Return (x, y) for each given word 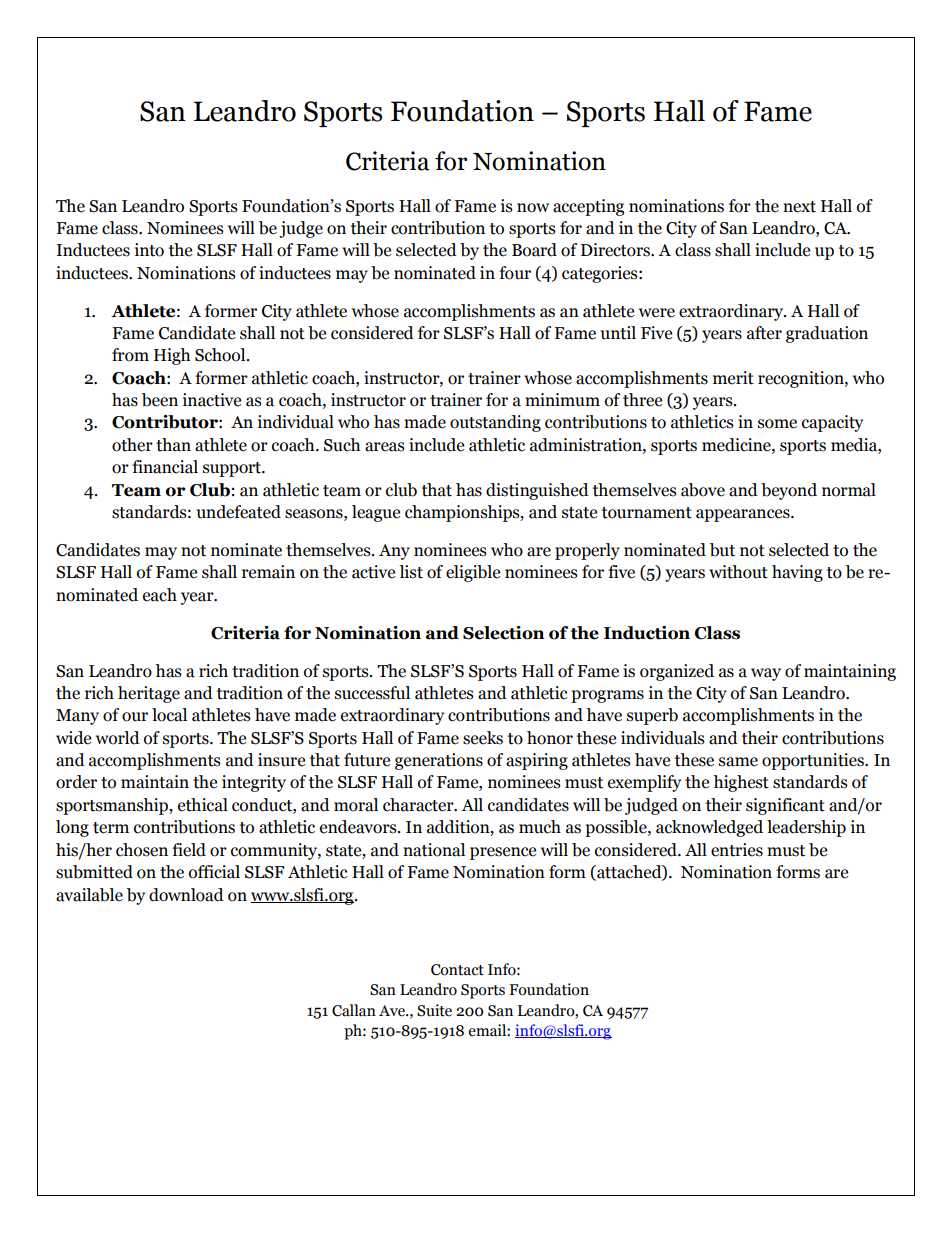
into (149, 250)
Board (534, 250)
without (738, 572)
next (799, 207)
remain (268, 572)
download (186, 895)
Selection (503, 633)
